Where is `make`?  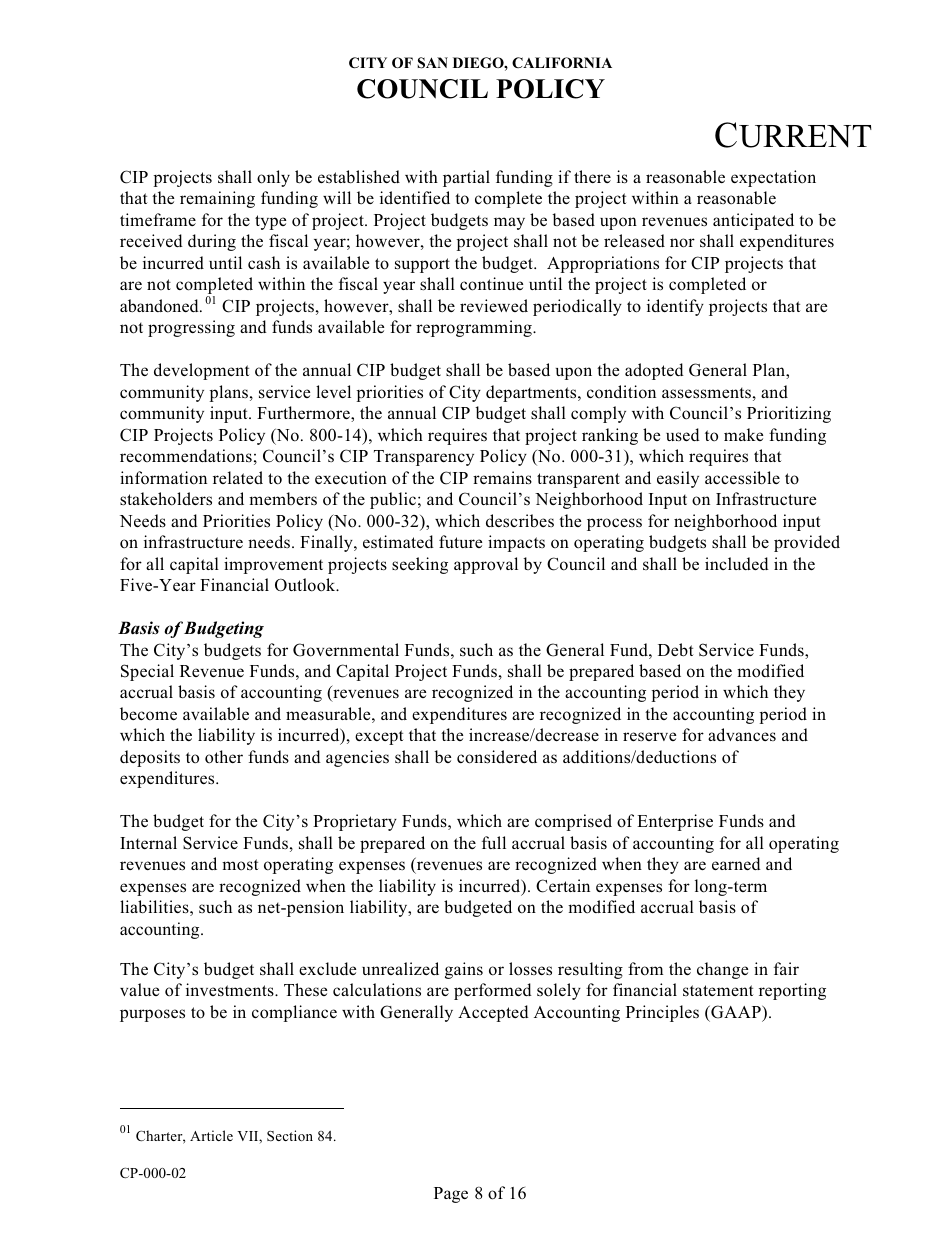
make is located at coordinates (743, 434).
